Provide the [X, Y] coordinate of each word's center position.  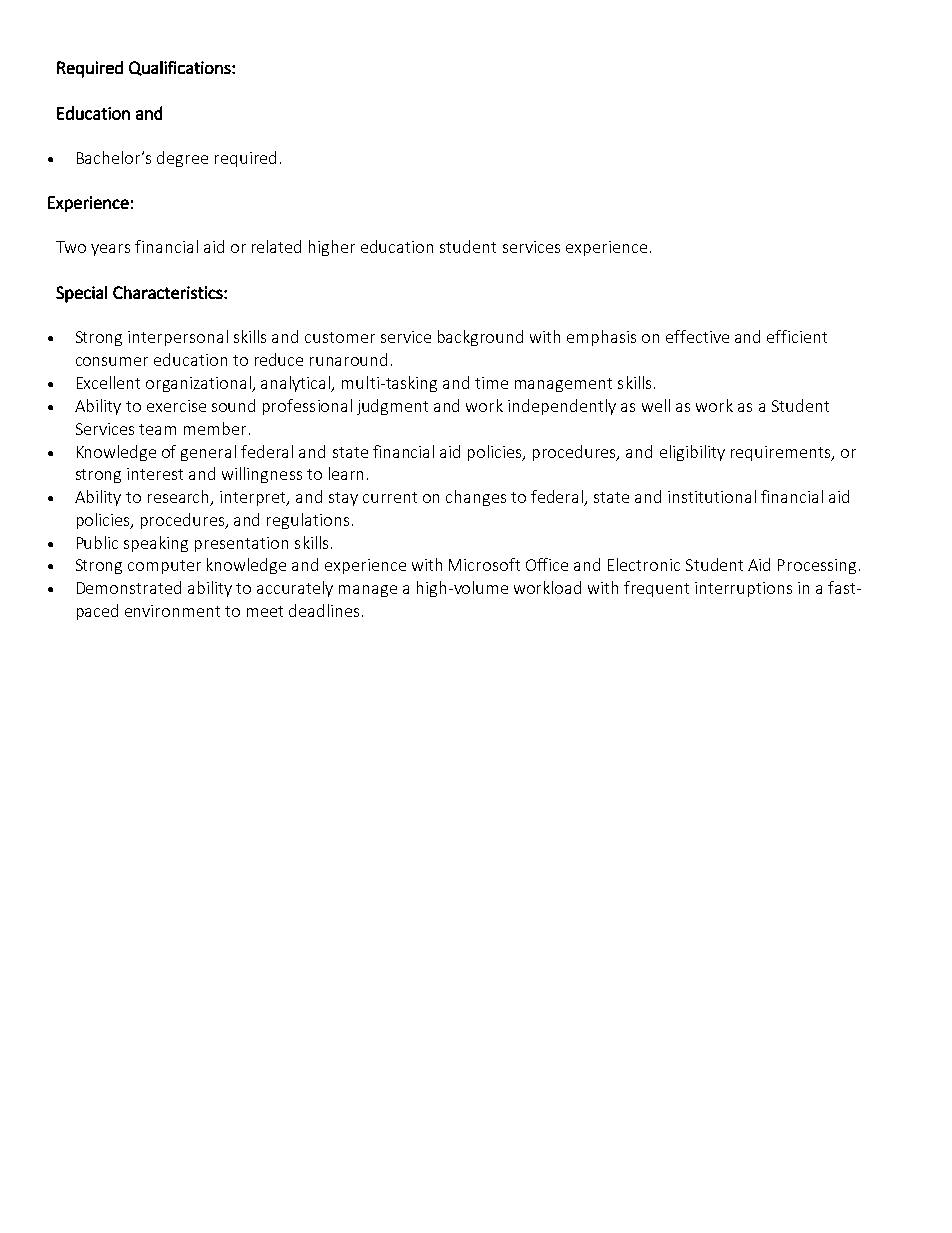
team [157, 429]
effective [697, 336]
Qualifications [181, 68]
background [480, 338]
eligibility [692, 453]
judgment [392, 407]
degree [182, 159]
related [276, 246]
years [110, 250]
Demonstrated [129, 587]
